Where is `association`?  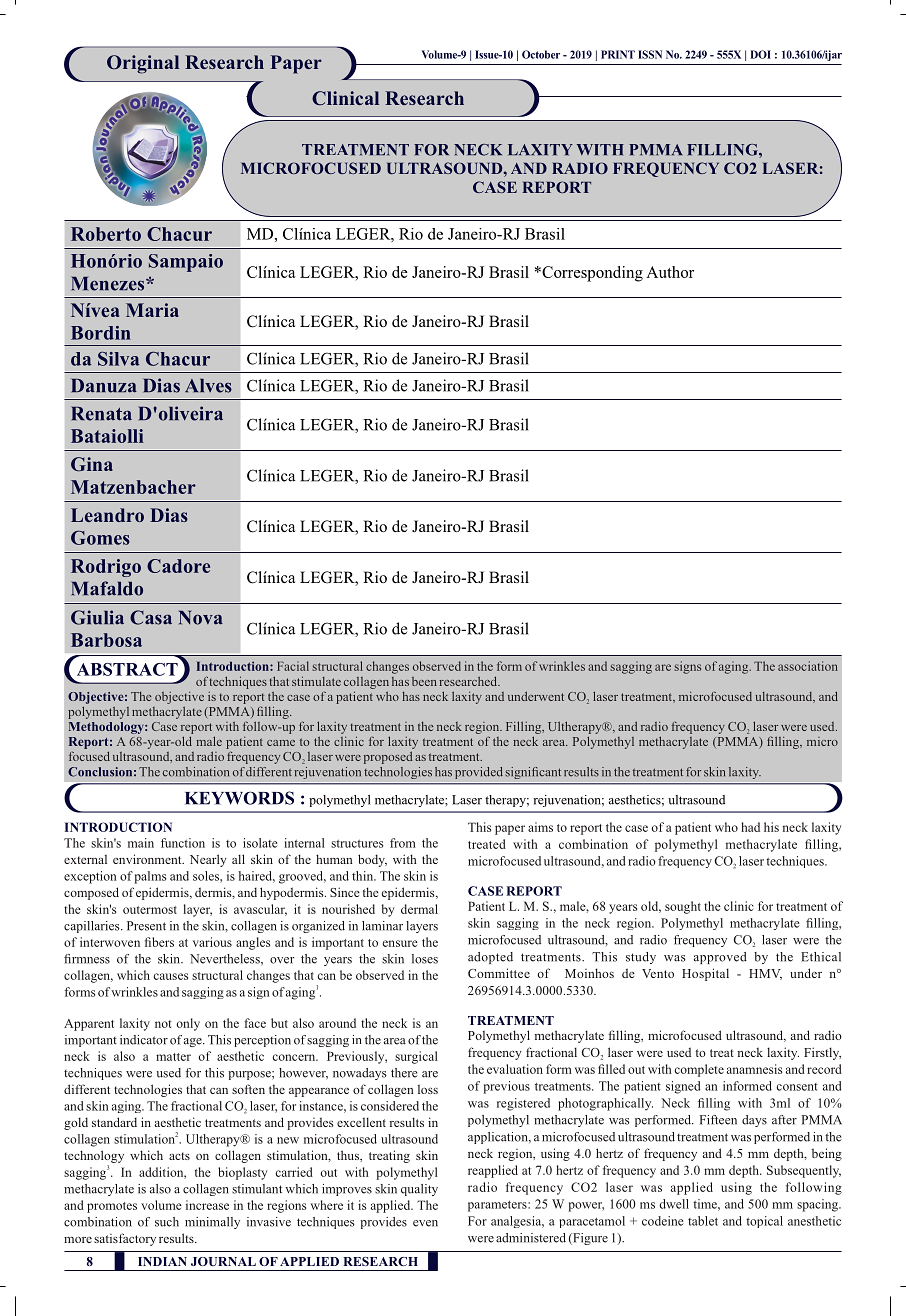
association is located at coordinates (808, 666).
